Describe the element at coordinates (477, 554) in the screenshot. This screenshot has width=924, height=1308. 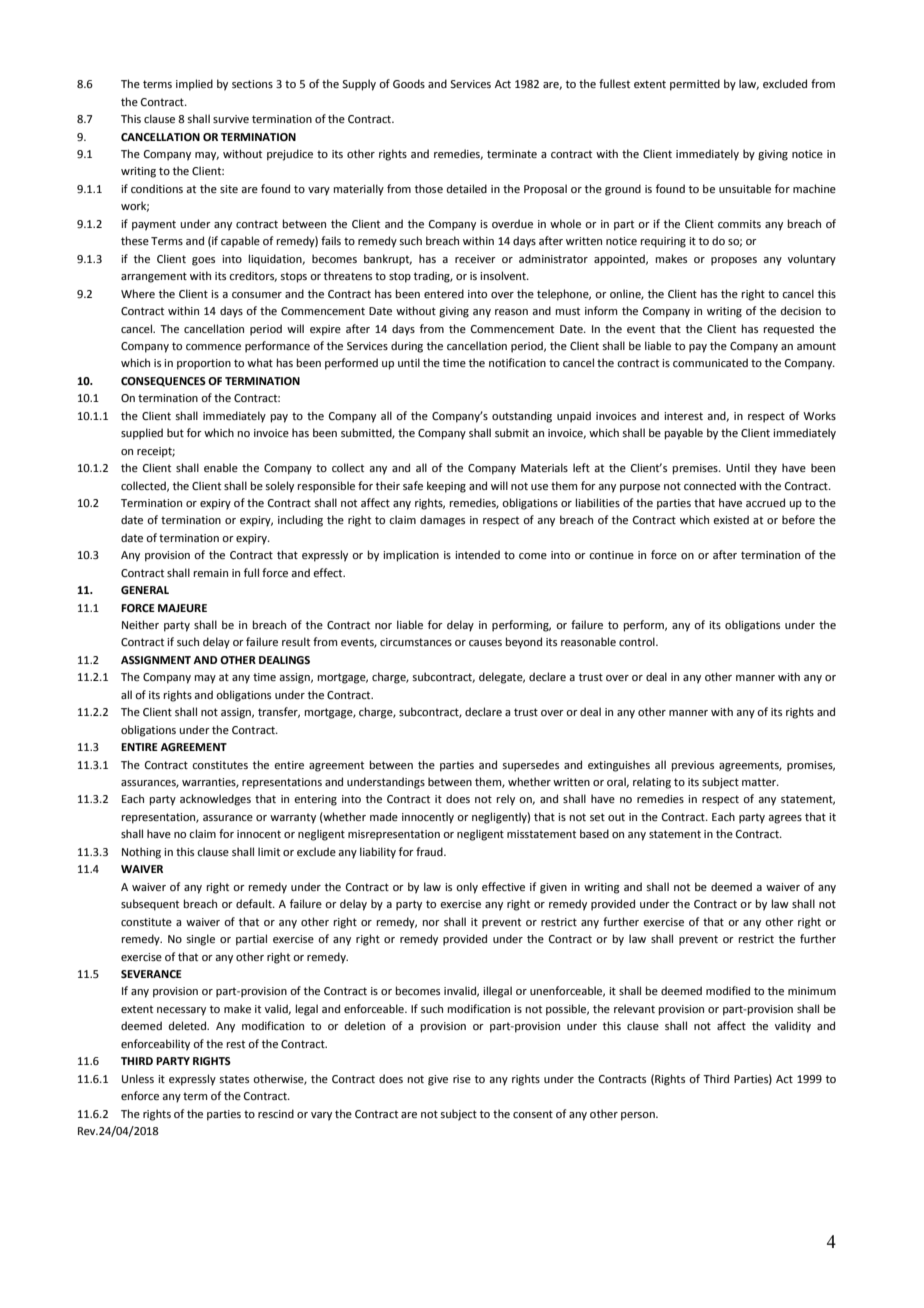
I see `intended` at that location.
